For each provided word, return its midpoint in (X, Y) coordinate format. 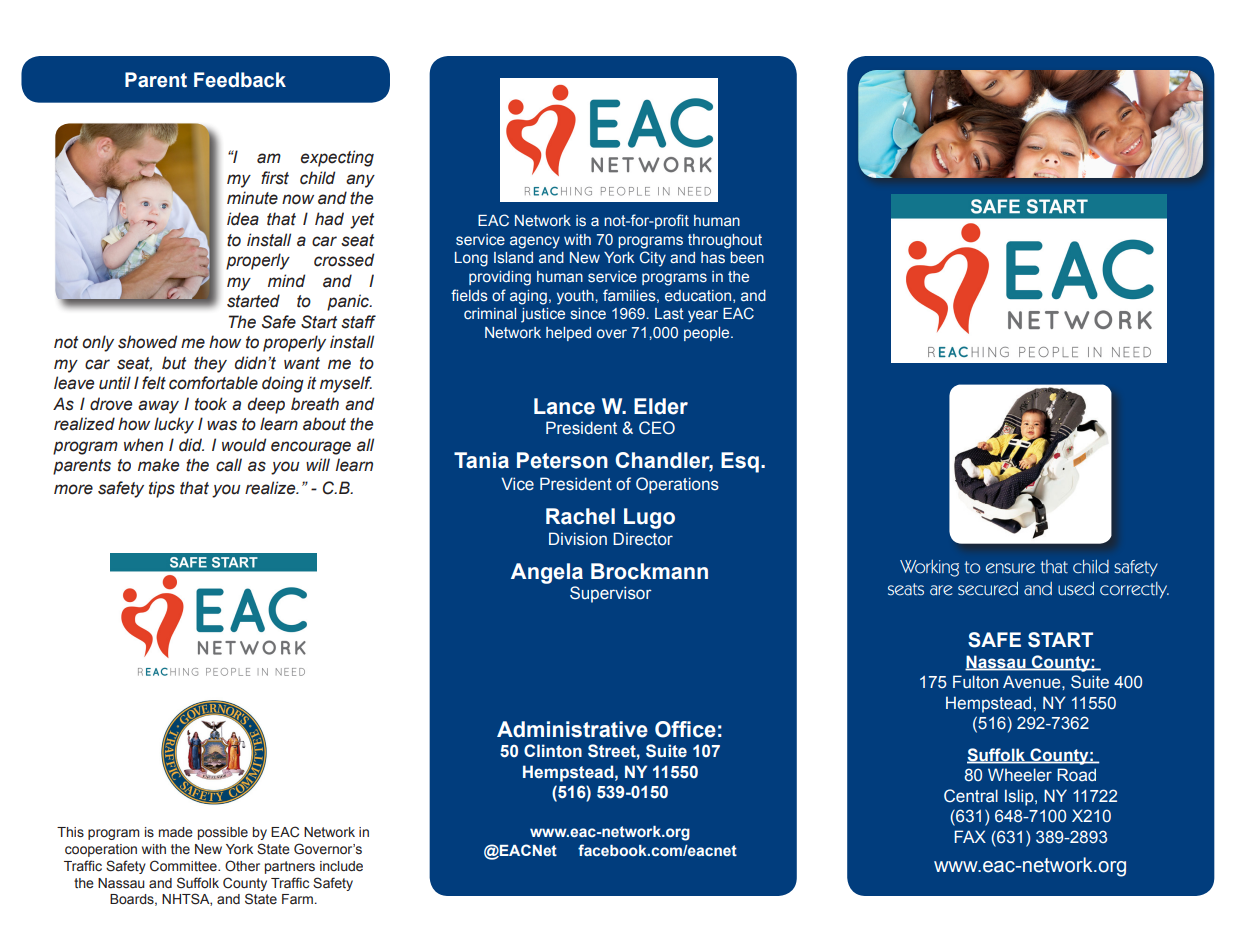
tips (162, 489)
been (747, 258)
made (176, 832)
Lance (564, 406)
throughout (725, 241)
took (211, 404)
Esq (740, 462)
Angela (547, 573)
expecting (337, 158)
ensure (1010, 568)
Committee (184, 866)
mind (286, 281)
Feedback (240, 80)
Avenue (1033, 682)
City (653, 259)
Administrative (572, 729)
